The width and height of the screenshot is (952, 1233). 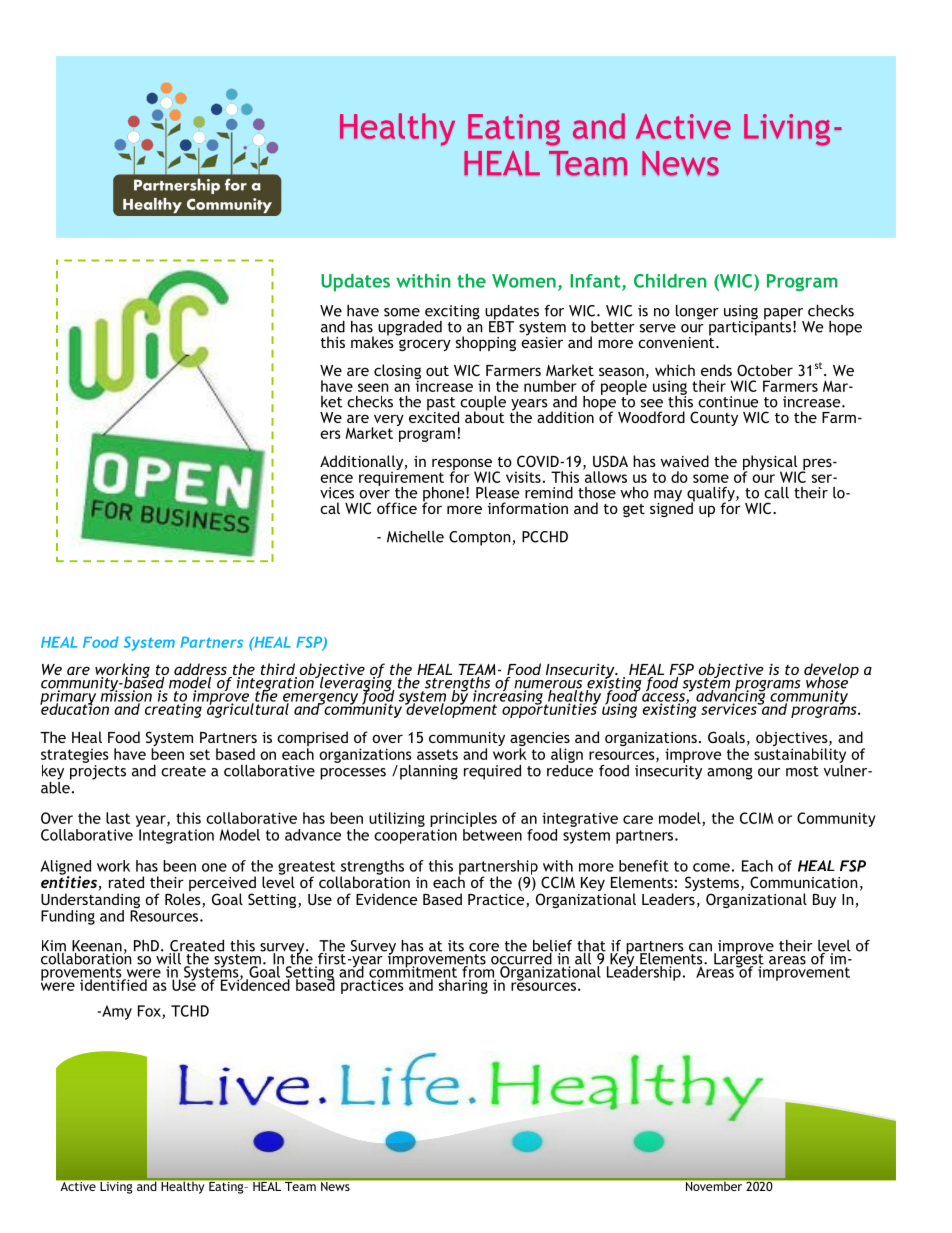 I want to click on rated, so click(x=126, y=882).
